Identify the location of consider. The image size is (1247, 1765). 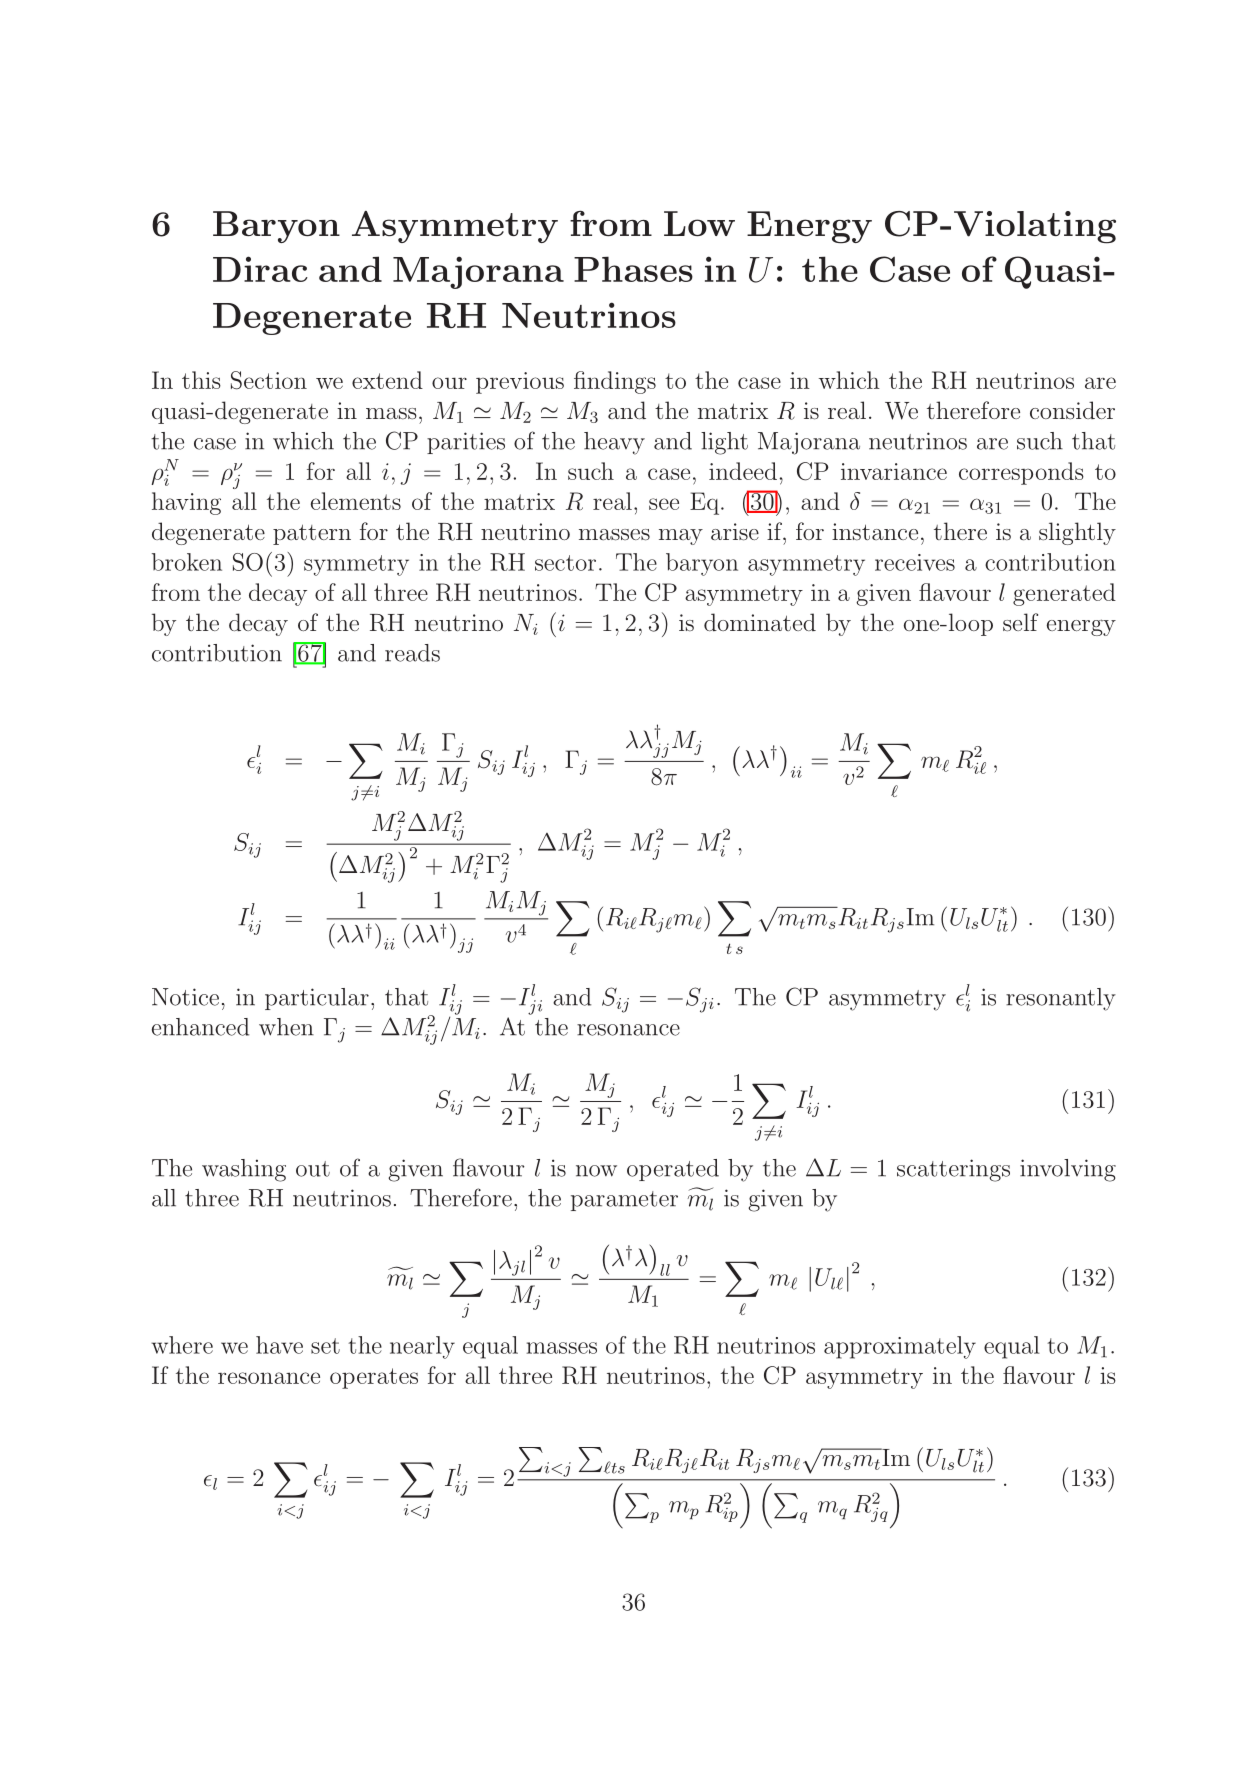
(1072, 410).
